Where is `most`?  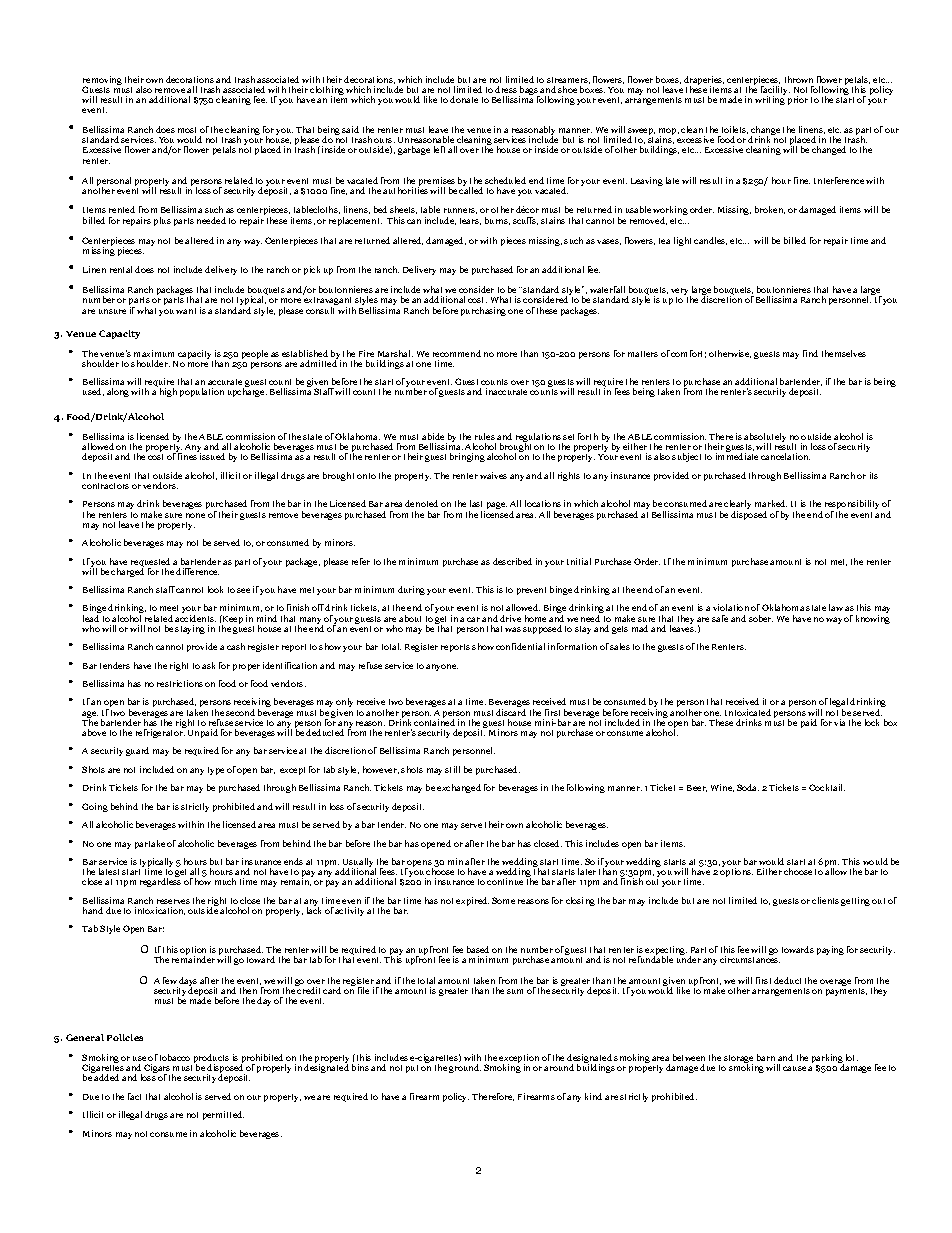
most is located at coordinates (187, 130).
